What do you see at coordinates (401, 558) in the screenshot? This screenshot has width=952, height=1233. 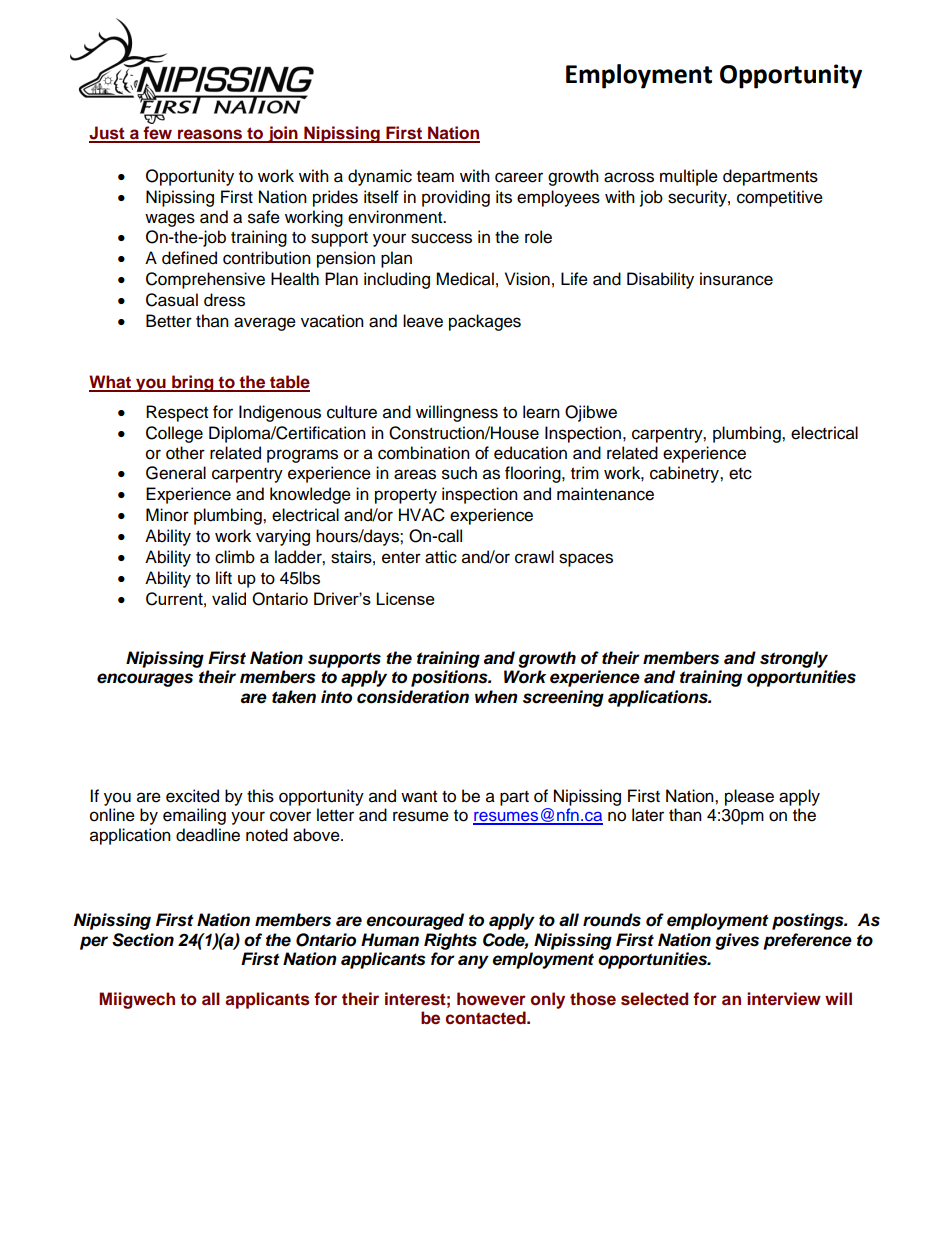 I see `enter` at bounding box center [401, 558].
